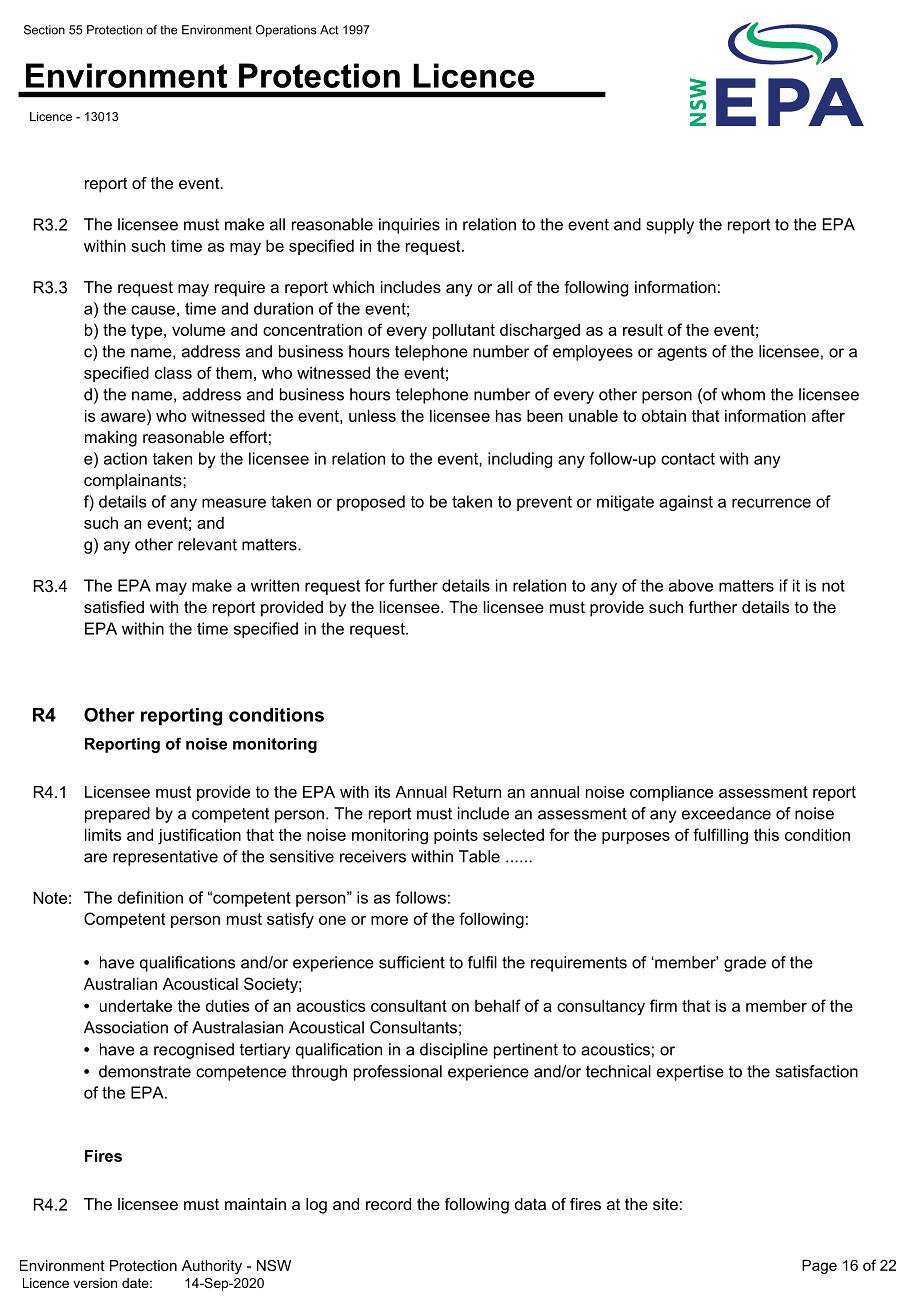 This screenshot has height=1307, width=924. What do you see at coordinates (173, 372) in the screenshot?
I see `class` at bounding box center [173, 372].
